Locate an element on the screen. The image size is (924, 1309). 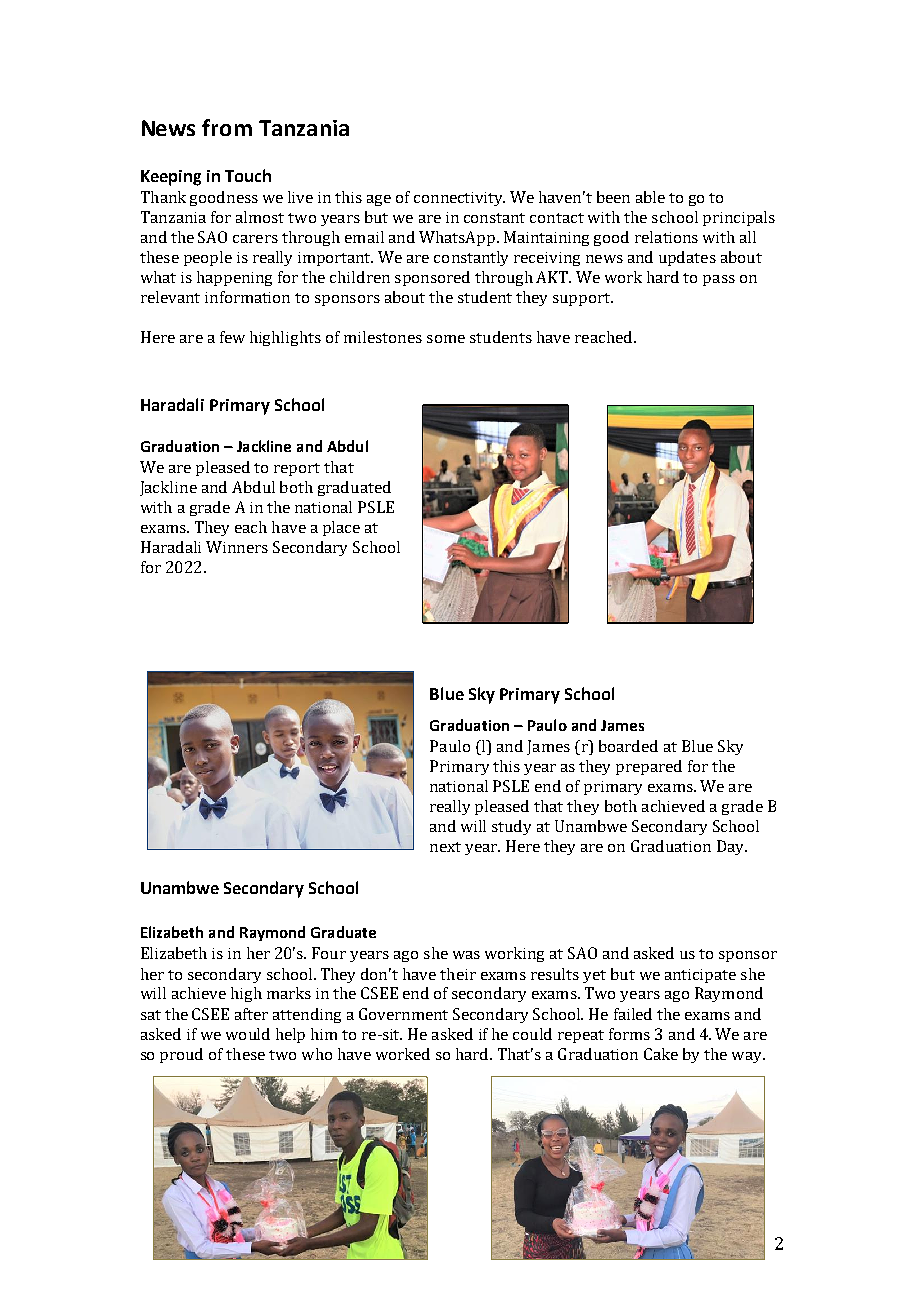
Four is located at coordinates (329, 953).
